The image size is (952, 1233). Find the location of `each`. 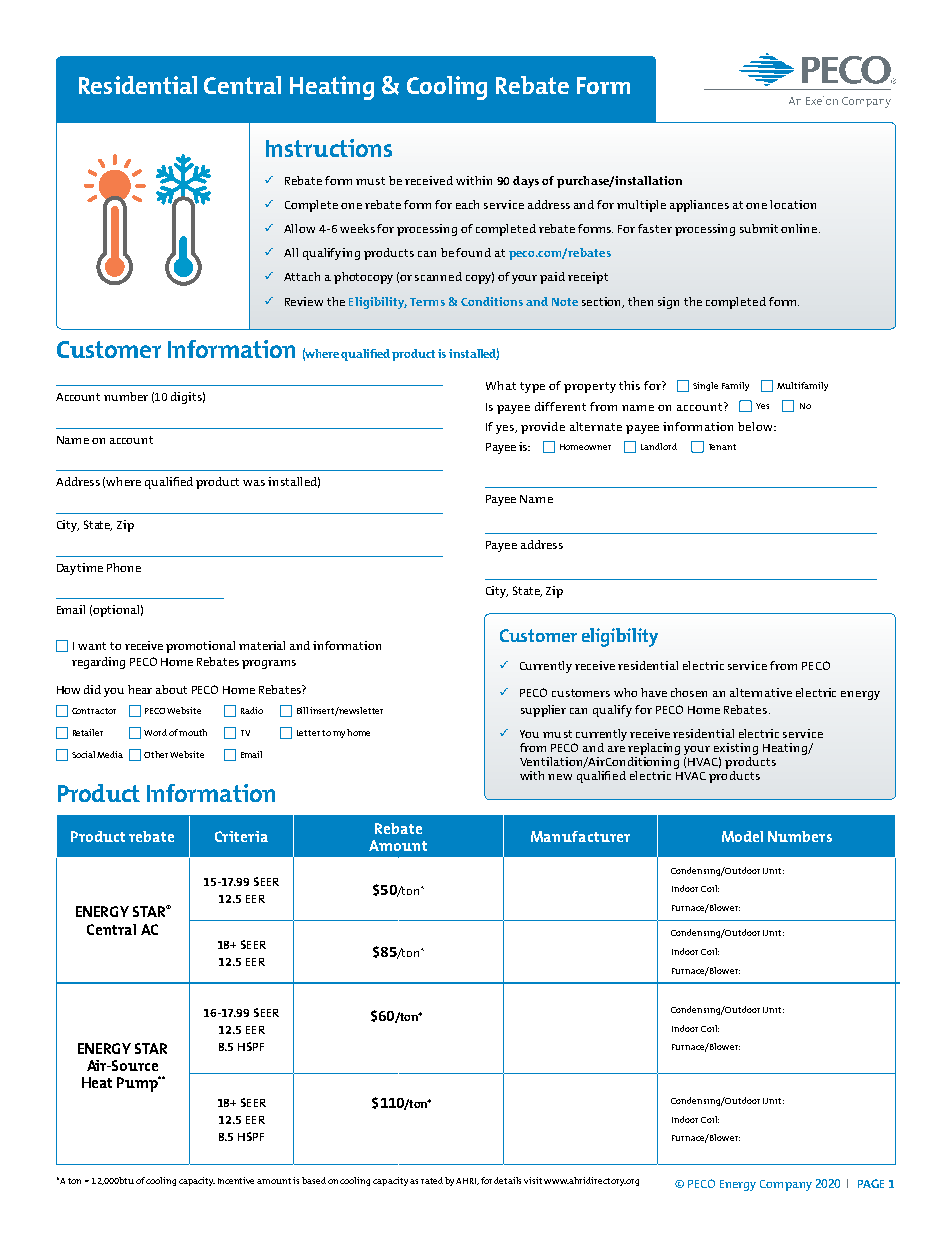

each is located at coordinates (467, 204).
